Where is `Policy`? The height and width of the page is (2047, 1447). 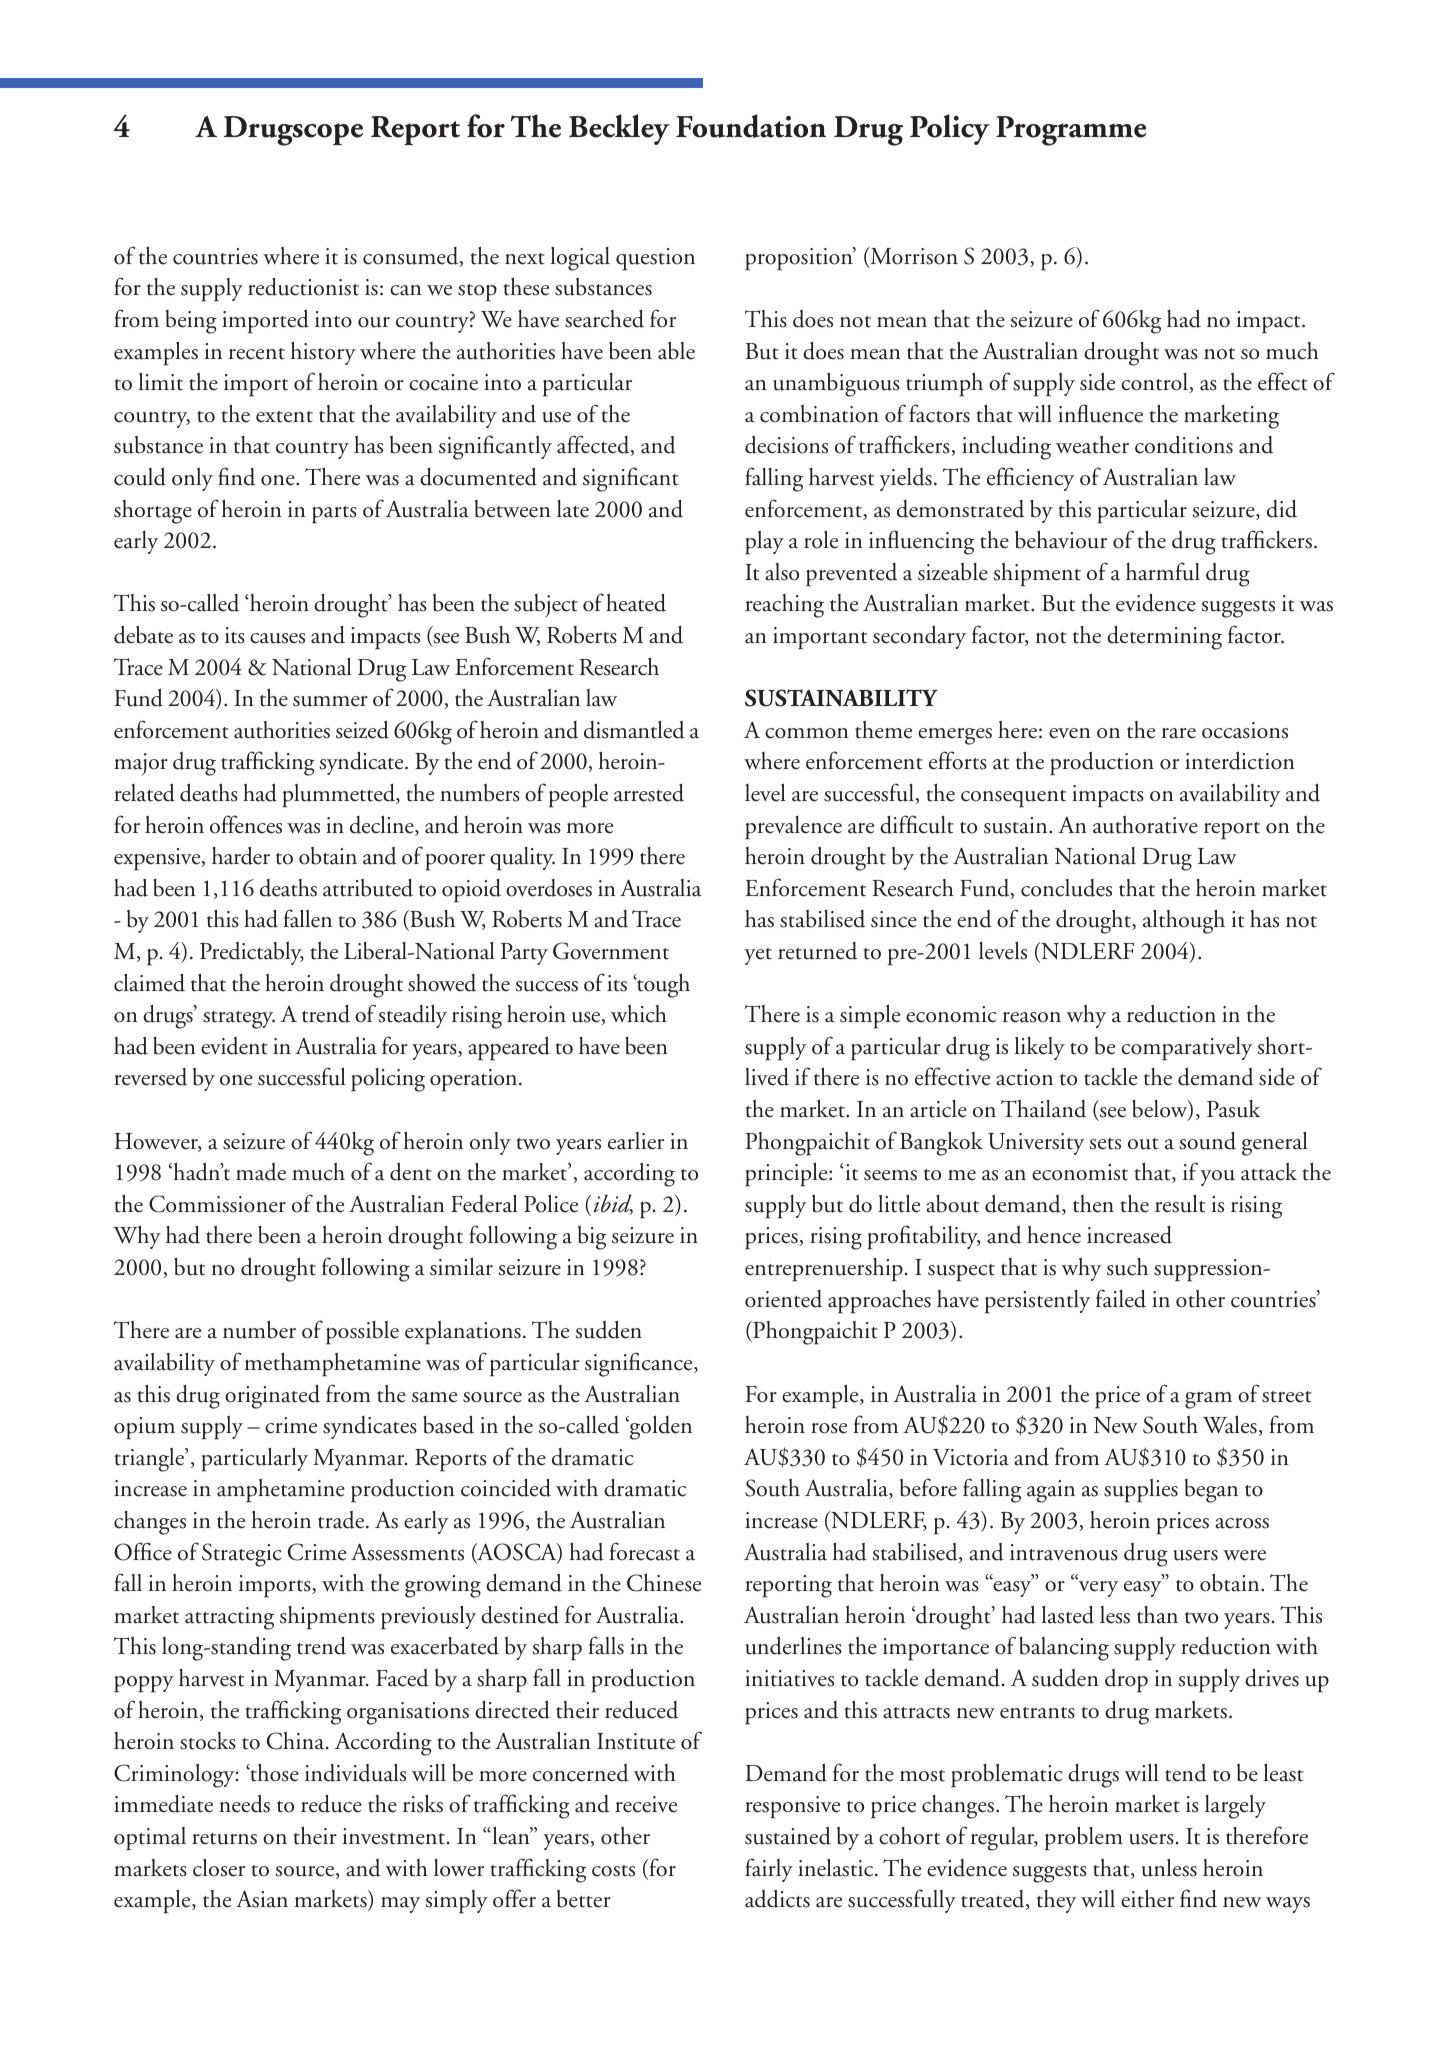
Policy is located at coordinates (950, 129).
